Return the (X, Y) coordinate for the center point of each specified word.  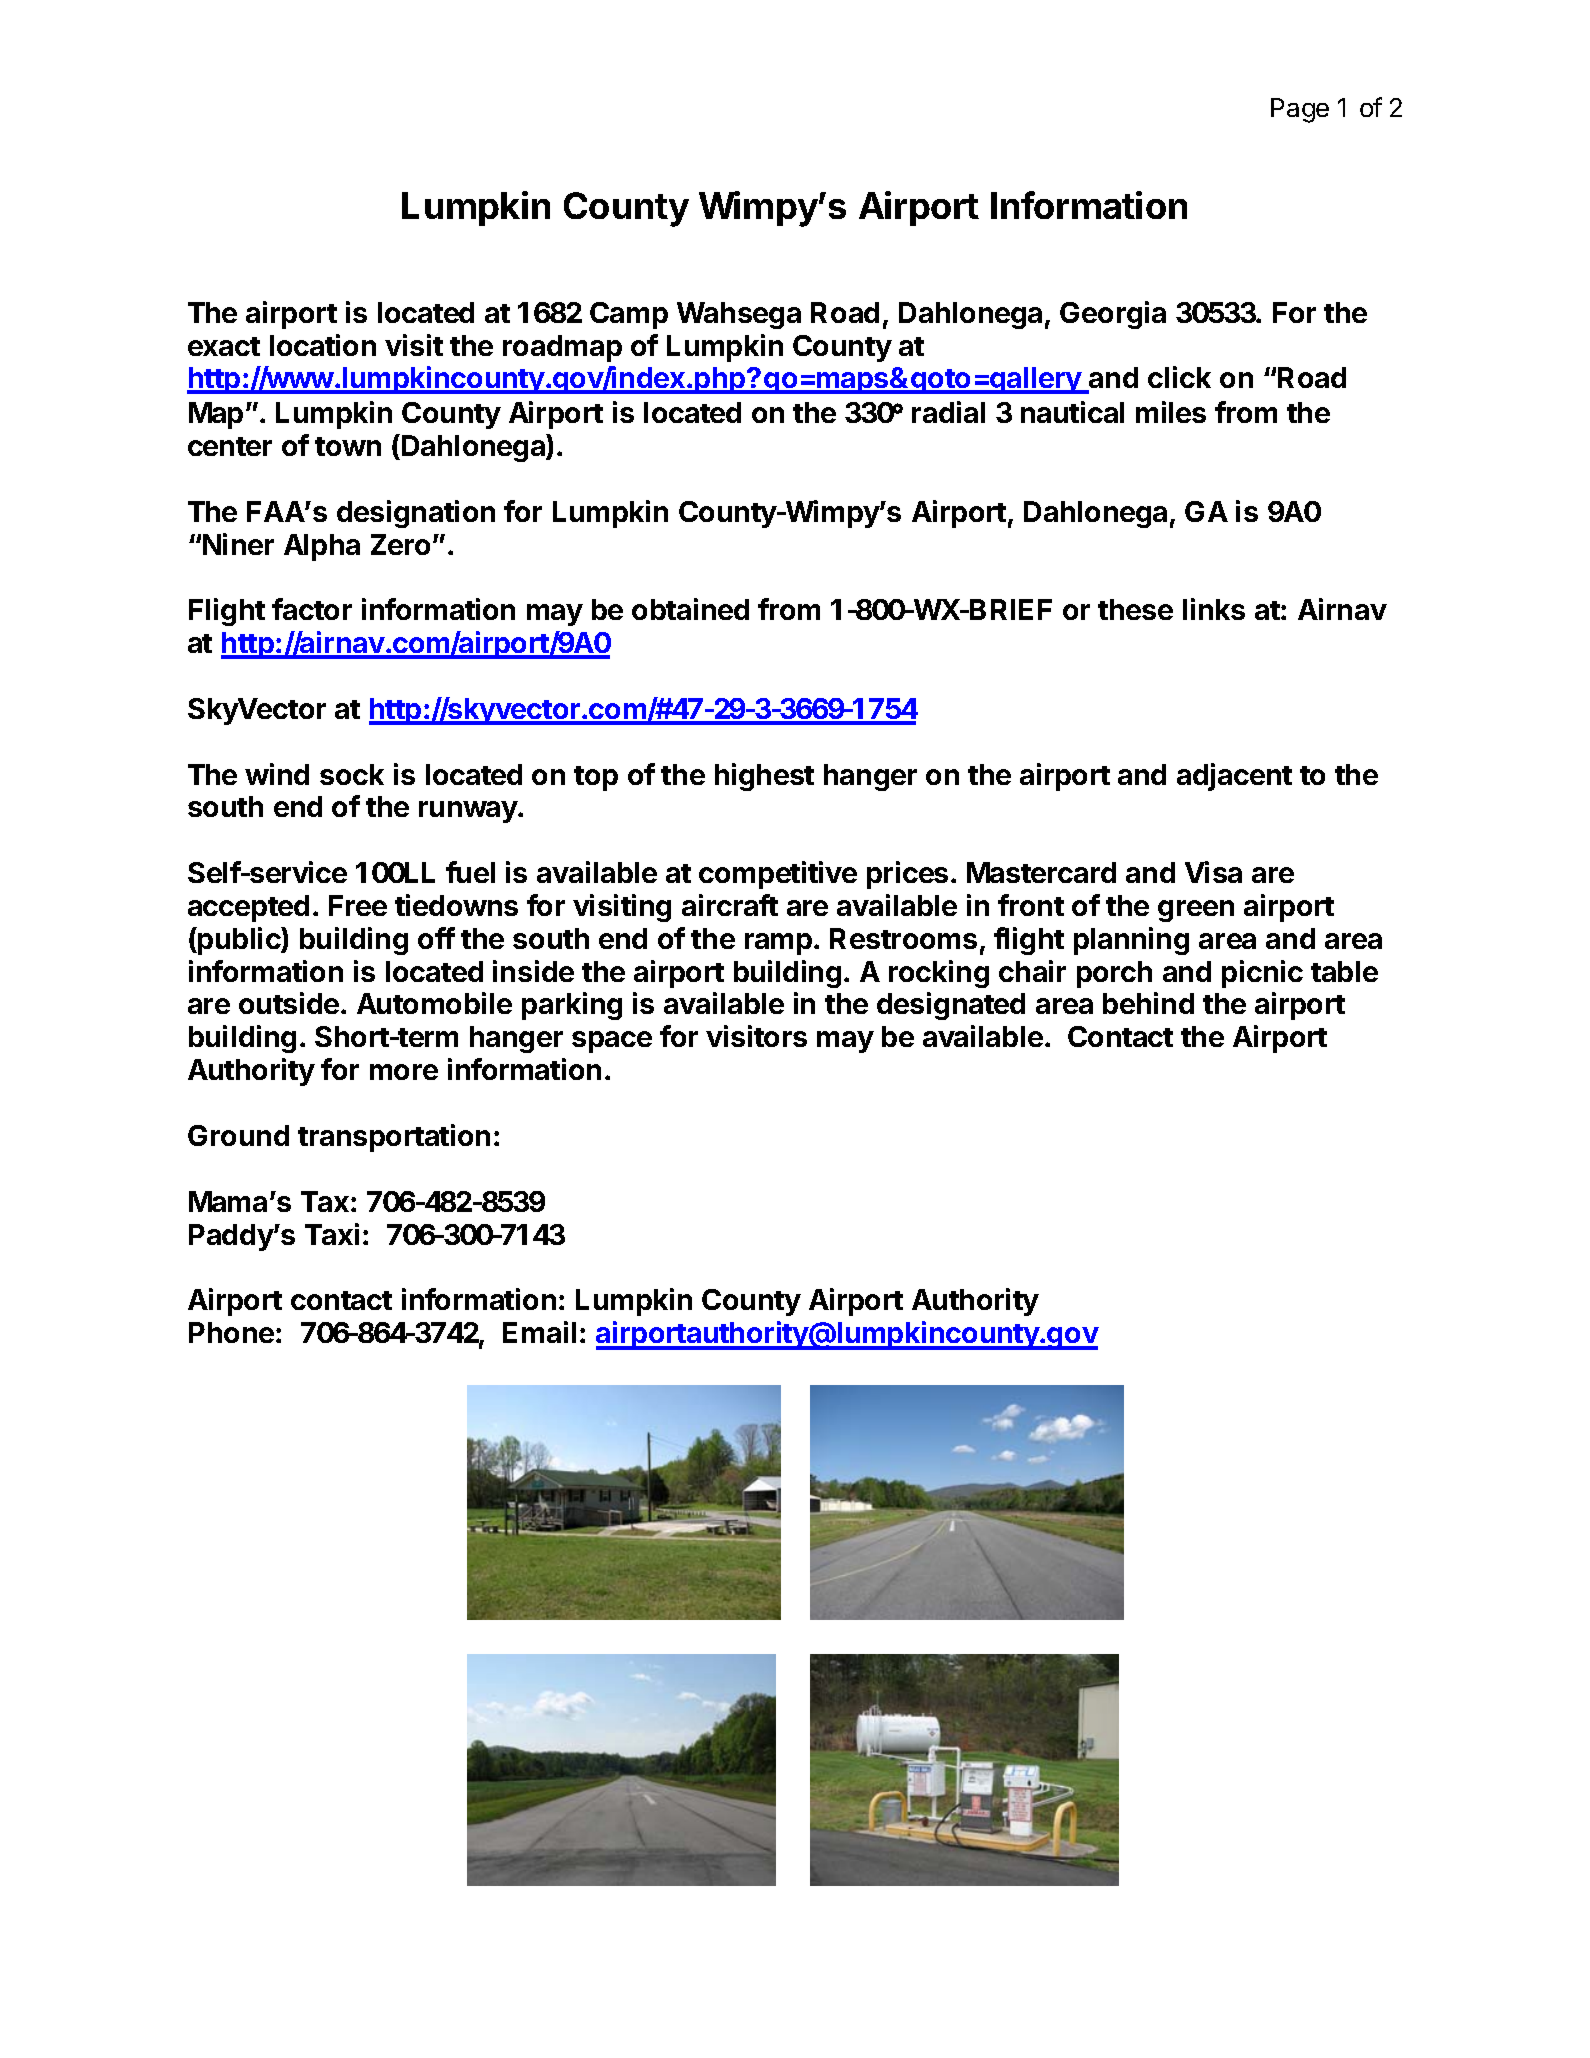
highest (764, 777)
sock (352, 774)
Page (1300, 110)
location (323, 345)
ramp (780, 944)
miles (1171, 412)
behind (1148, 1003)
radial (948, 412)
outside (290, 1003)
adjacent (1234, 777)
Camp (629, 315)
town (348, 446)
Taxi (332, 1234)
